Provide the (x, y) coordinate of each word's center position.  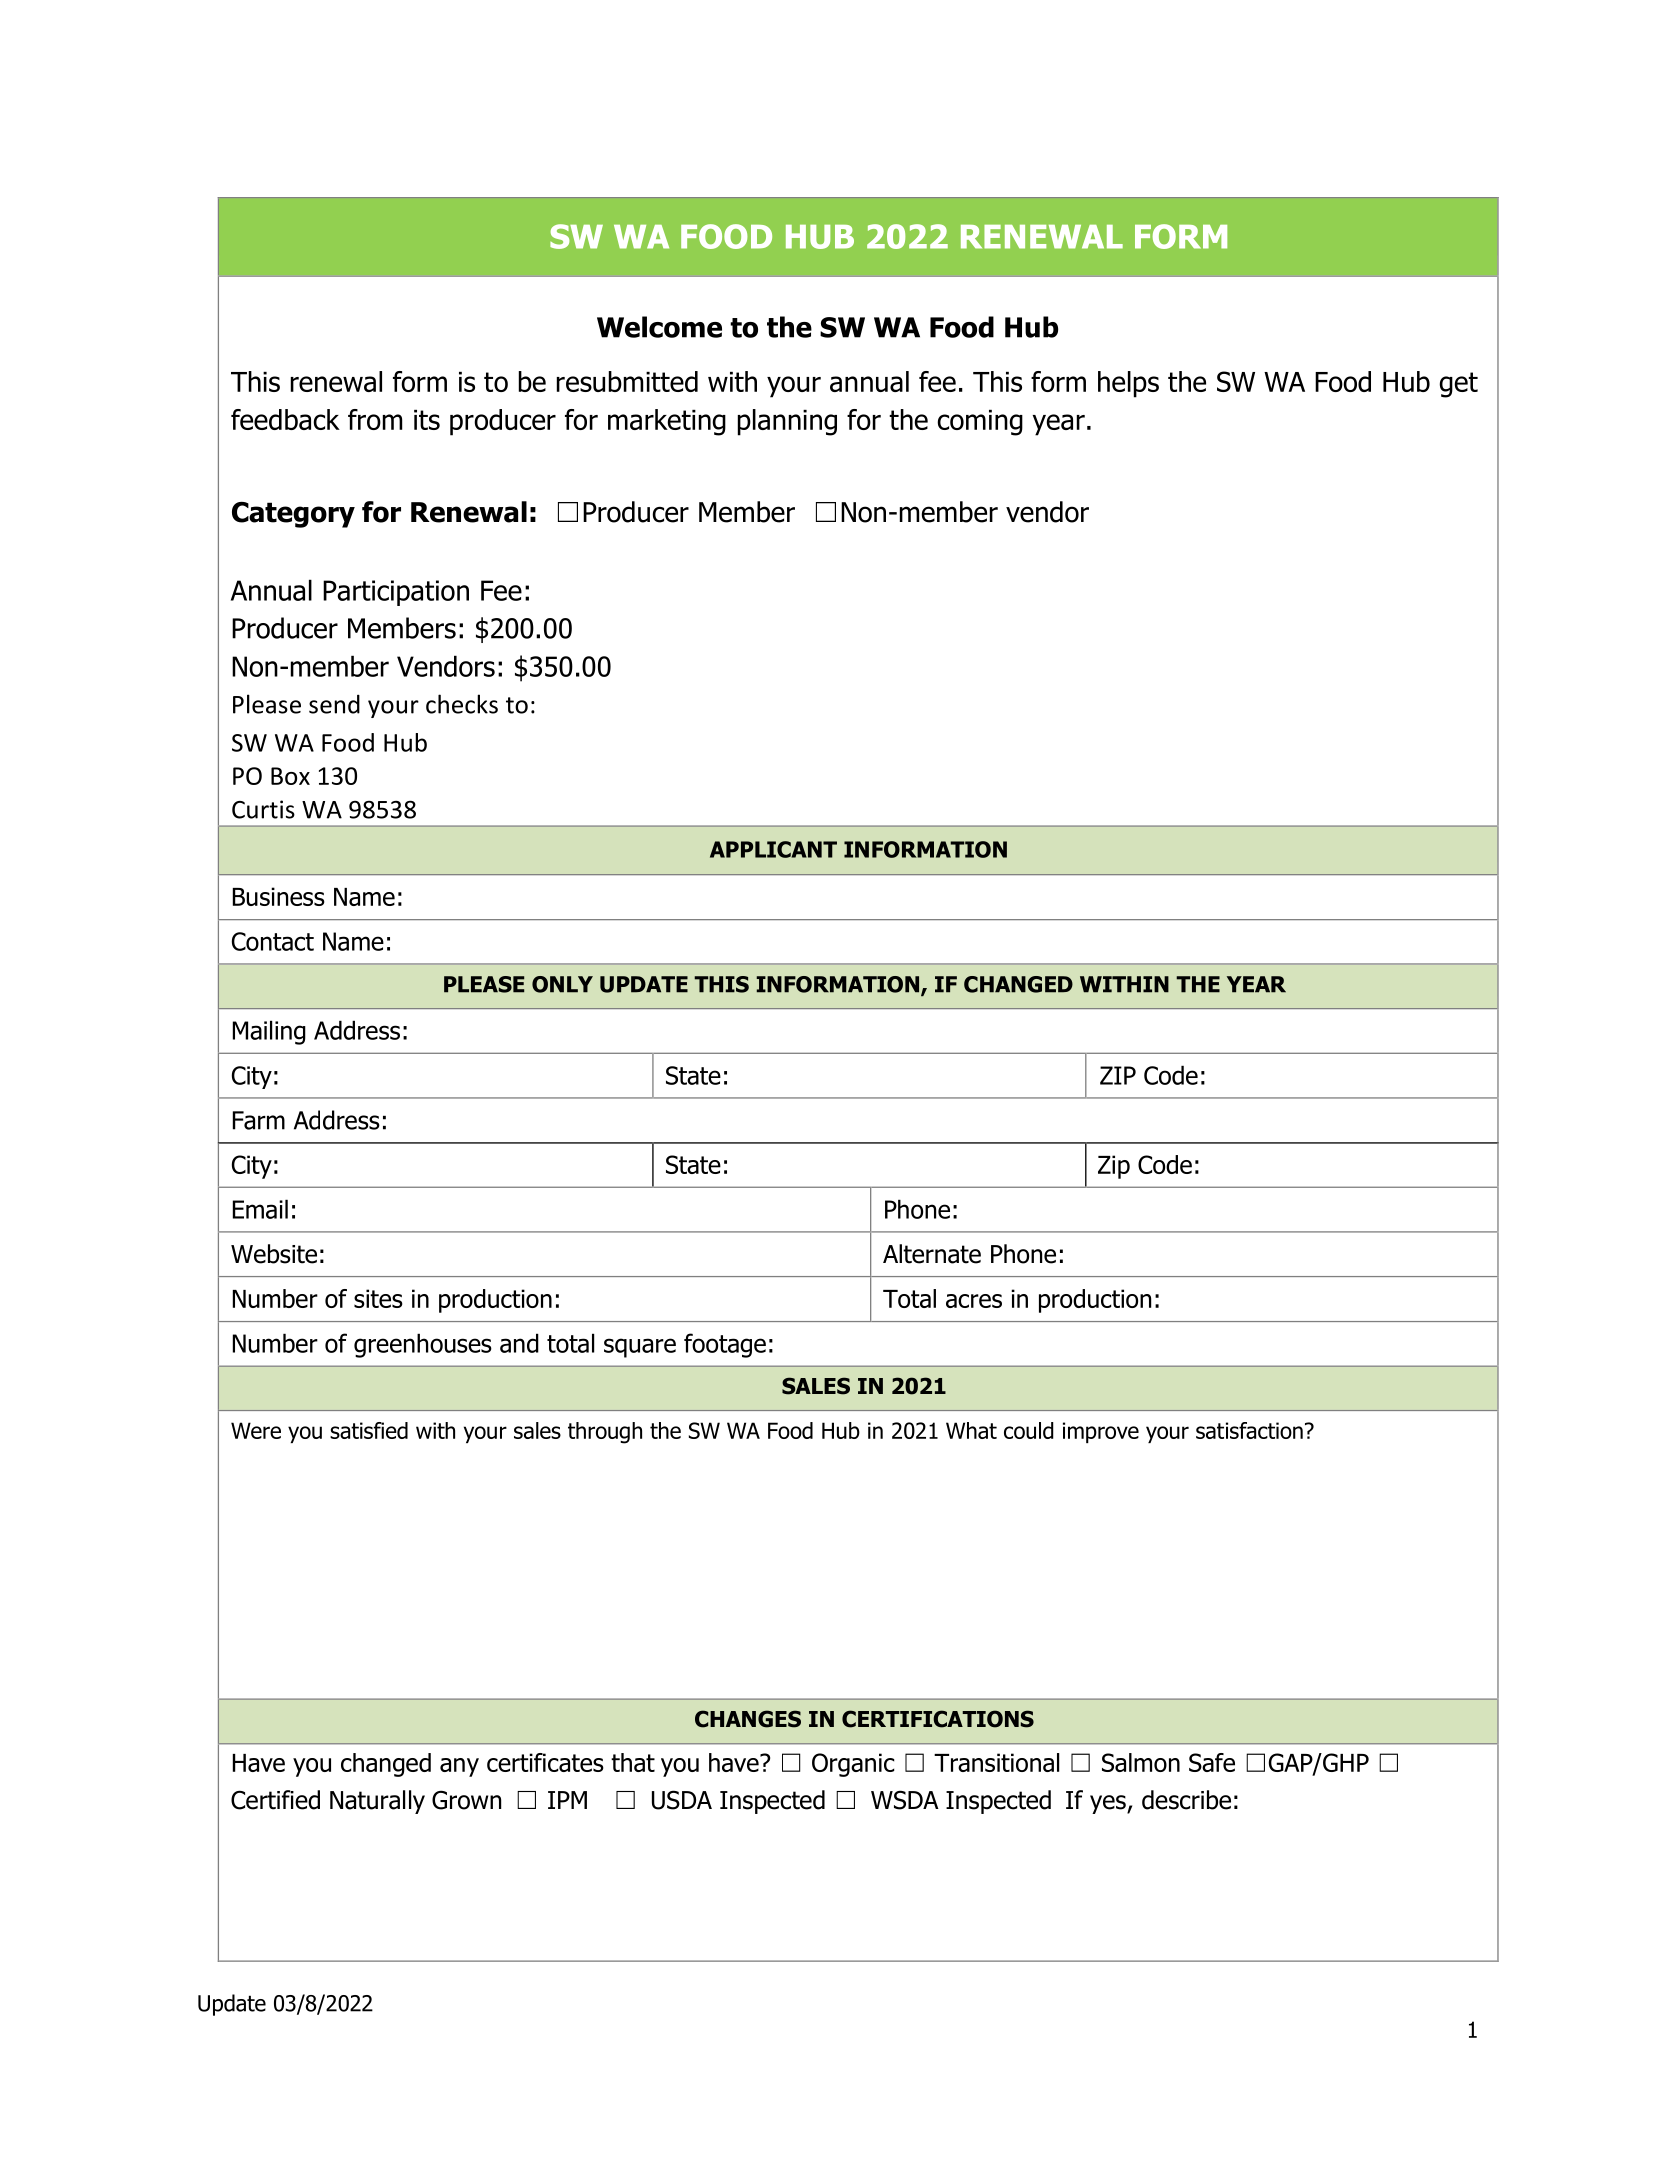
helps (1128, 384)
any (459, 1767)
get (1458, 385)
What (971, 1430)
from (375, 419)
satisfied (369, 1430)
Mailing (269, 1032)
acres (974, 1301)
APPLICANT (773, 849)
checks (462, 704)
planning (787, 422)
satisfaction (1249, 1430)
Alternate (932, 1254)
